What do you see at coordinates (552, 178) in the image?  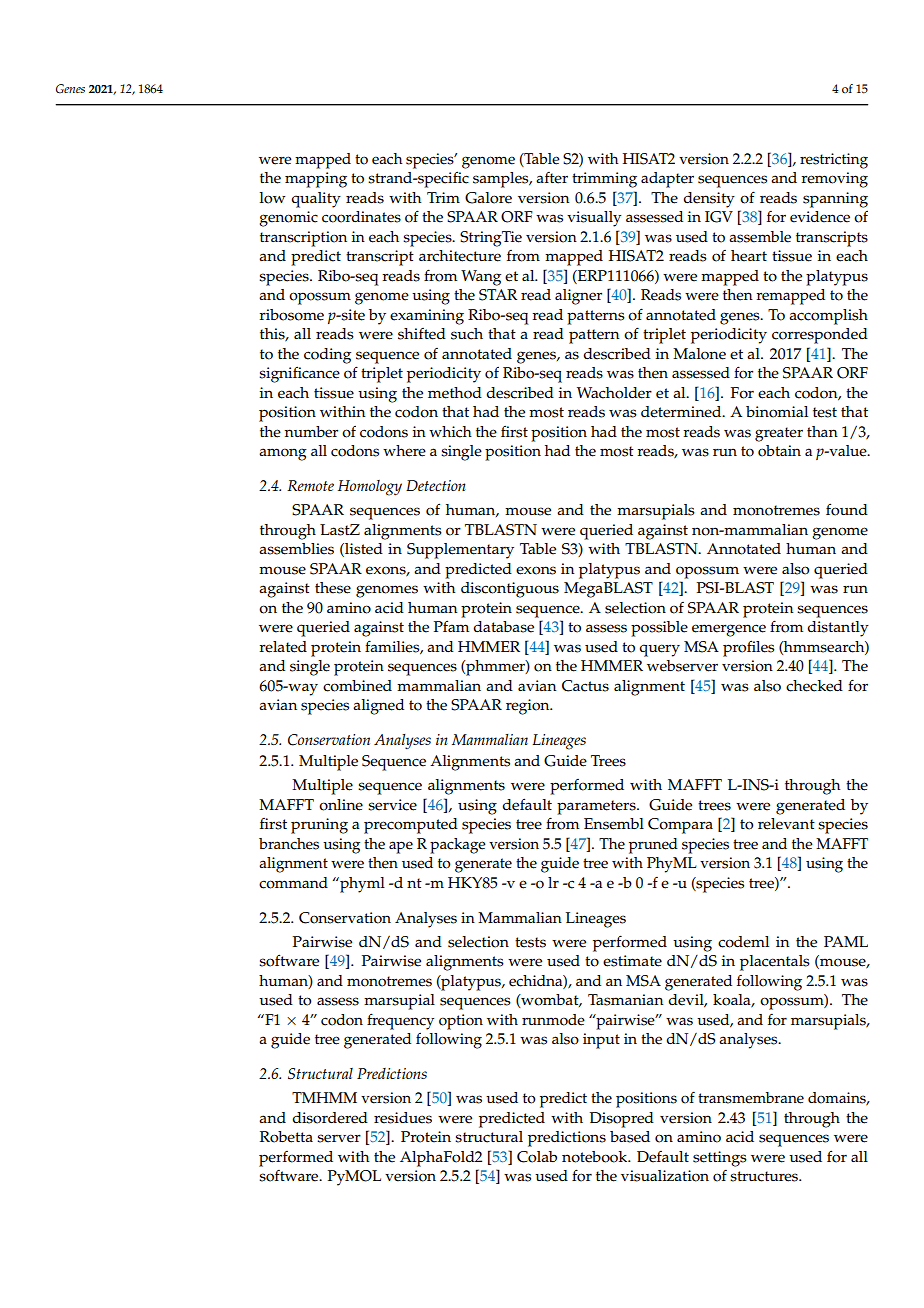 I see `after` at bounding box center [552, 178].
